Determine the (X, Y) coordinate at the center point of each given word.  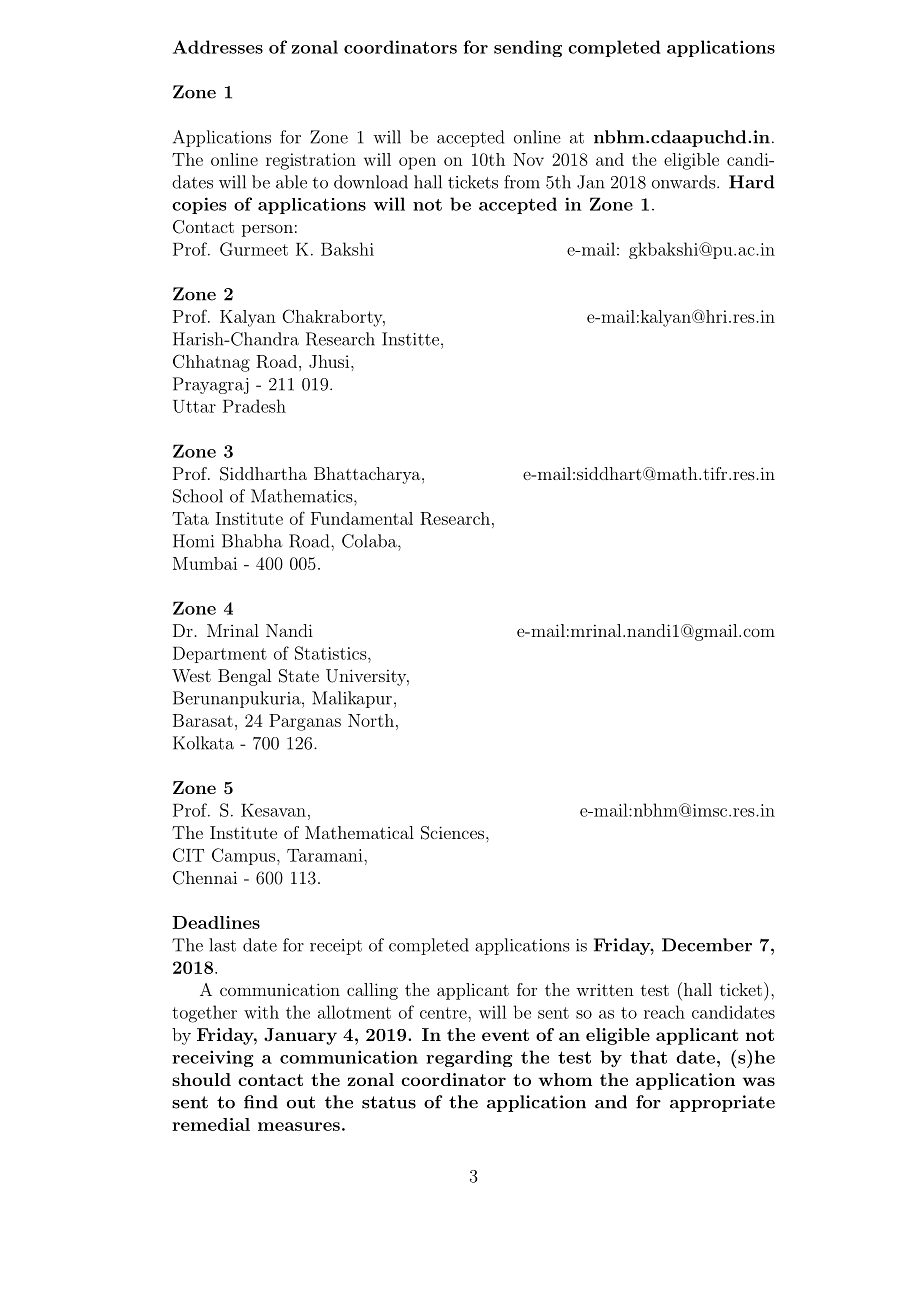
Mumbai (205, 563)
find (261, 1102)
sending (528, 48)
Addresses (218, 47)
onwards (683, 182)
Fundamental (362, 518)
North (371, 720)
